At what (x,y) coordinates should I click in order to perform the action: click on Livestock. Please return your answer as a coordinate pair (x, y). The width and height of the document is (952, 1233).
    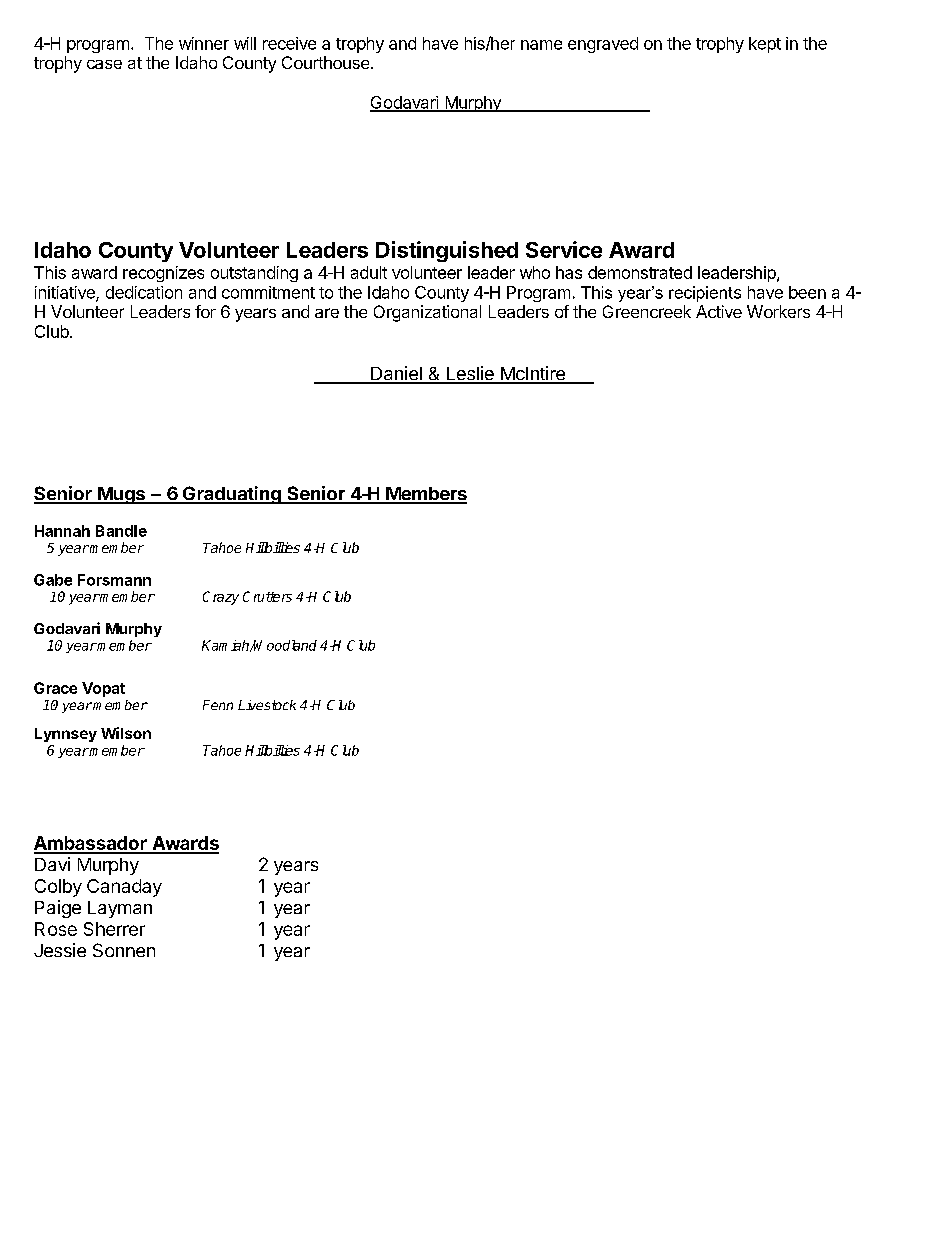
    Looking at the image, I should click on (267, 705).
